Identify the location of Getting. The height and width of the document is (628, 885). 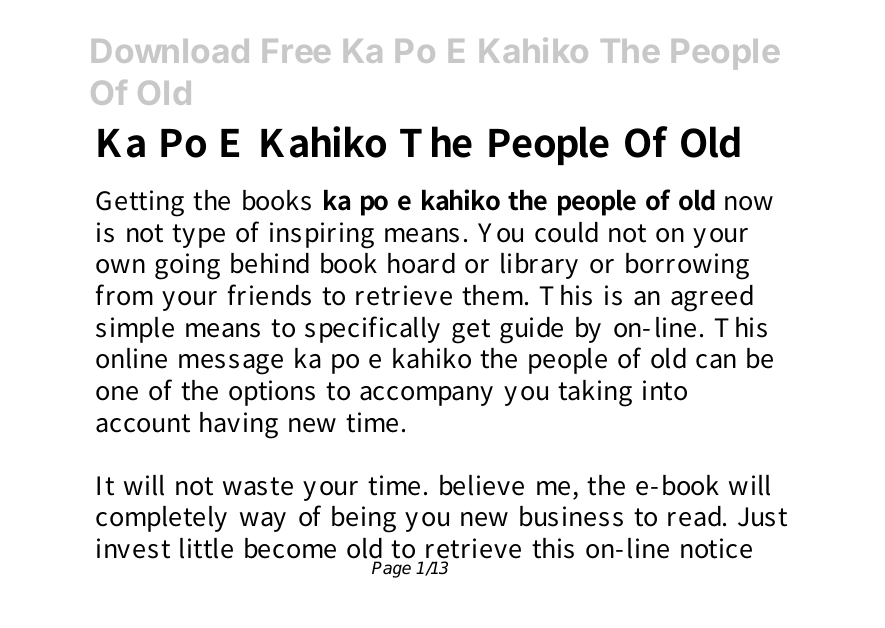
(140, 203).
